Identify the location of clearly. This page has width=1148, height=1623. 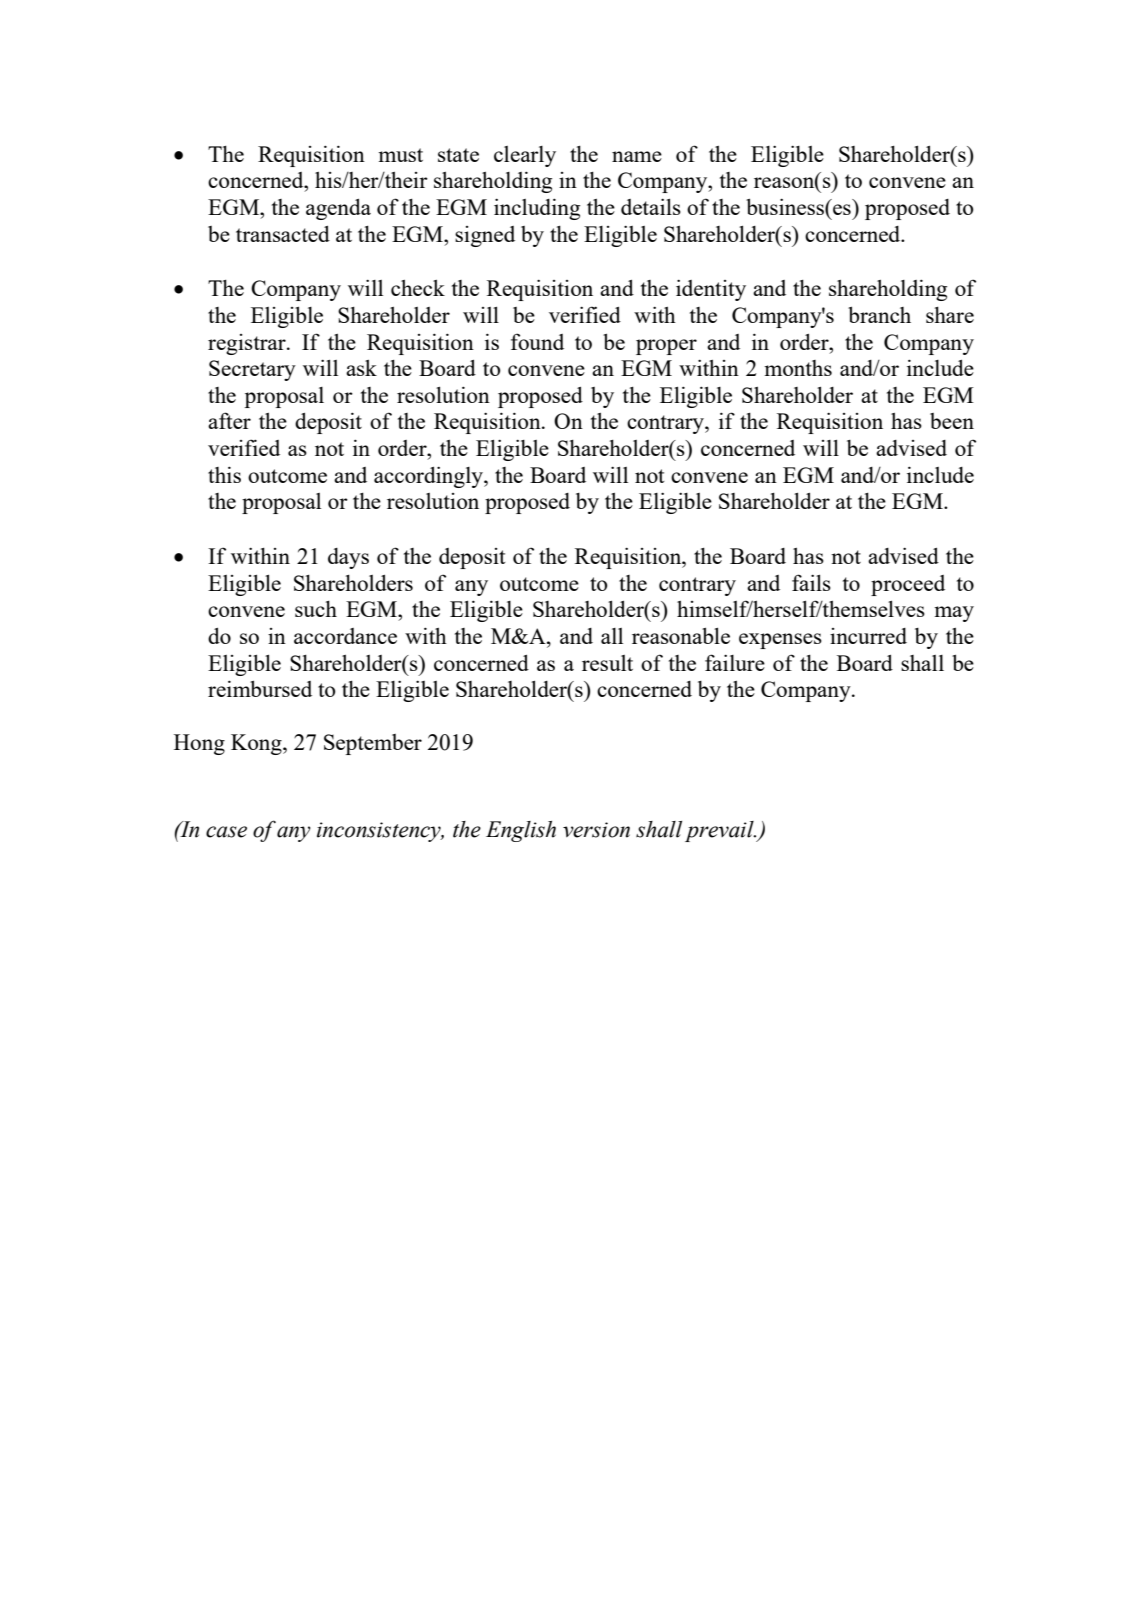
(525, 156).
